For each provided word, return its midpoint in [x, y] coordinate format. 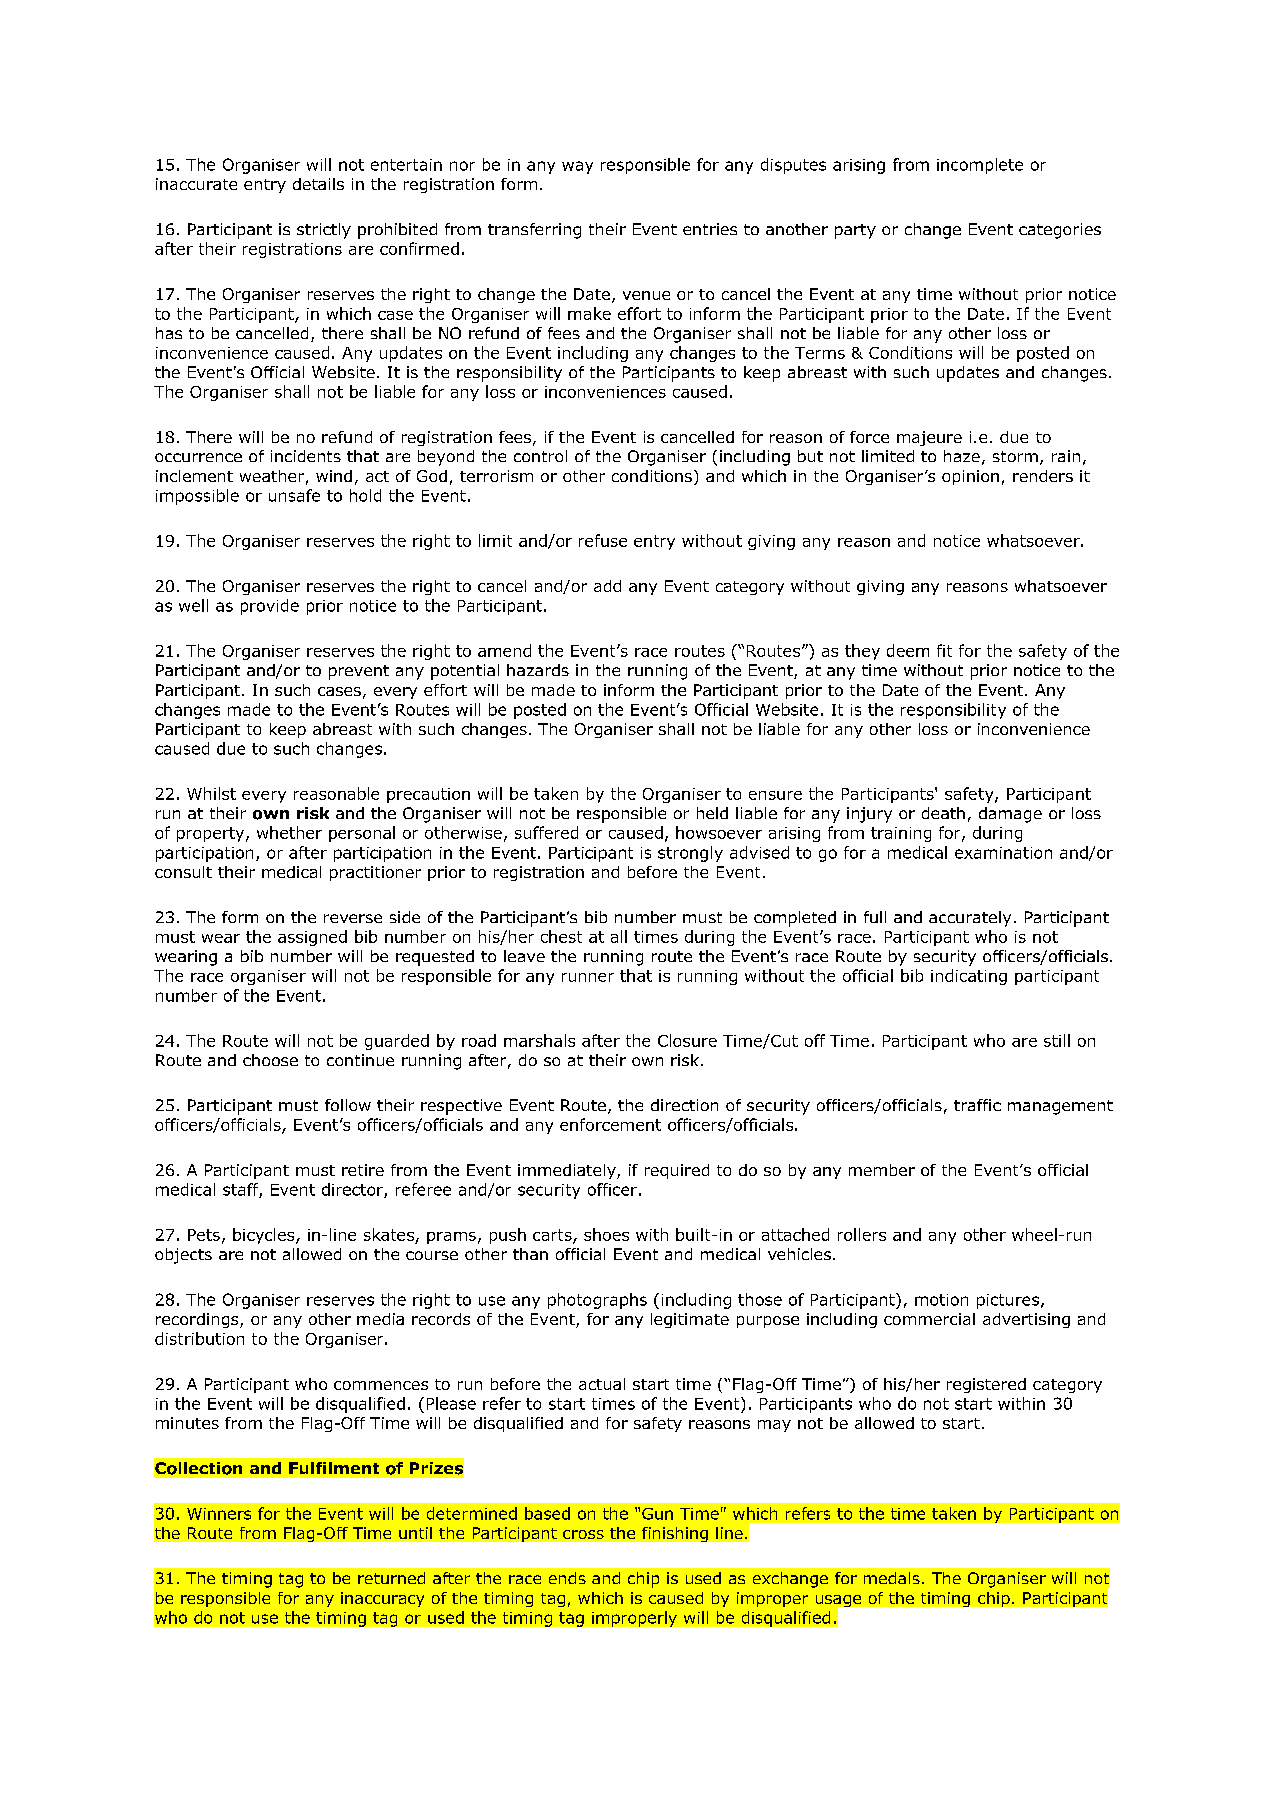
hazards [538, 670]
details [318, 184]
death [943, 813]
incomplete [980, 166]
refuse [603, 540]
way [577, 167]
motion [941, 1300]
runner [588, 977]
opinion [970, 477]
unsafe [294, 495]
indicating [969, 977]
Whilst [211, 793]
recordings [198, 1320]
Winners [219, 1514]
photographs [597, 1301]
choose [270, 1060]
